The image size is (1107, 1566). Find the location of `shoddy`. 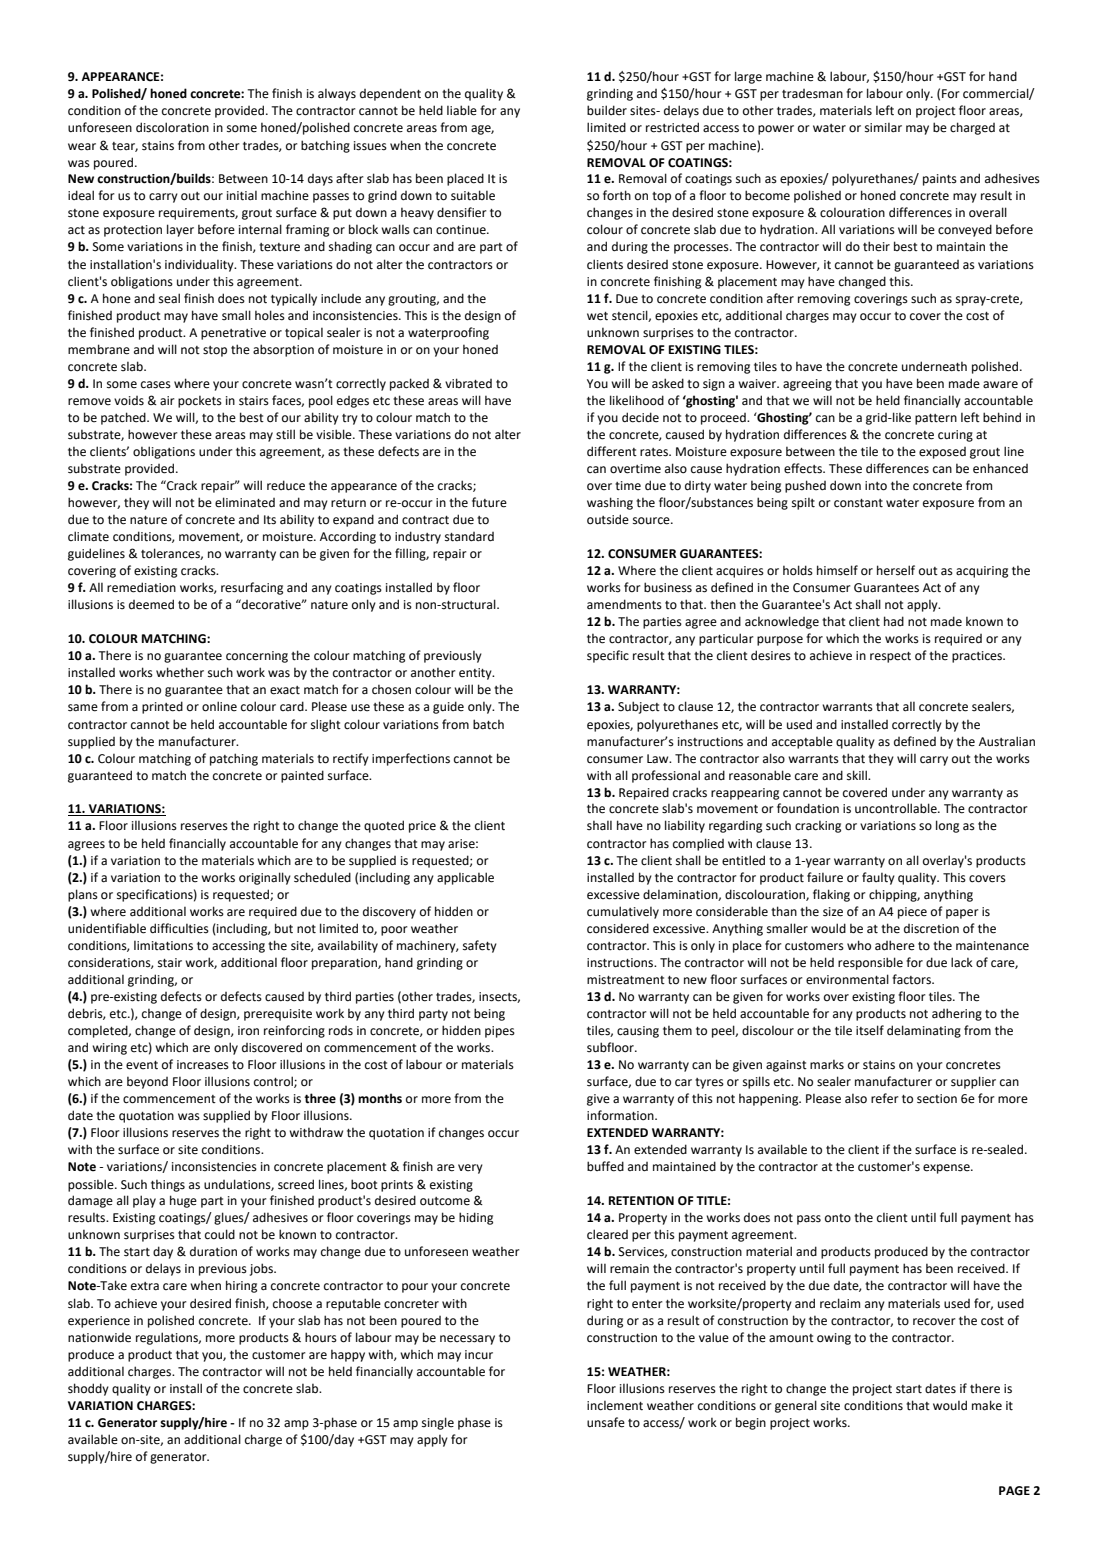

shoddy is located at coordinates (88, 1389).
